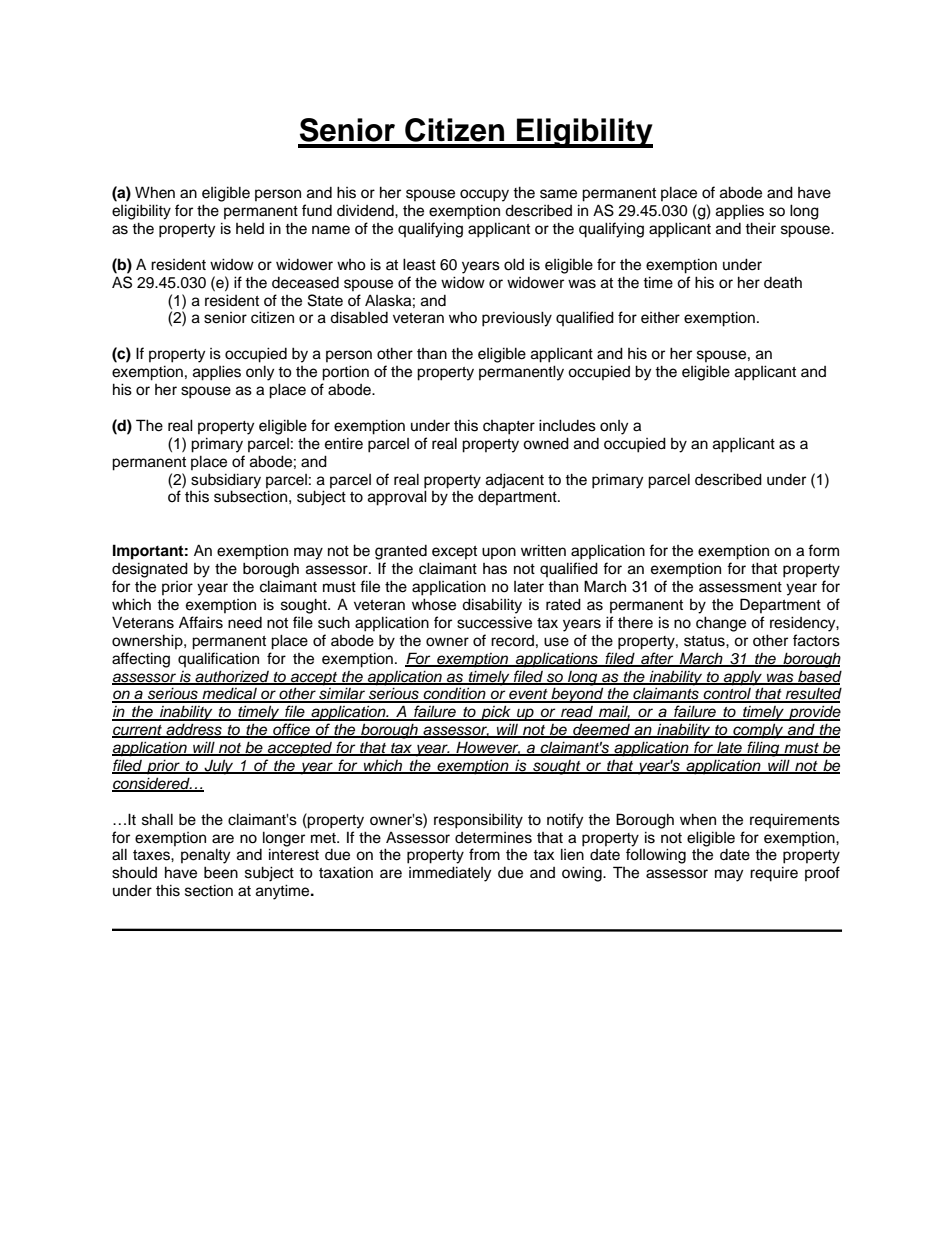 The height and width of the screenshot is (1233, 952). Describe the element at coordinates (226, 481) in the screenshot. I see `subsidiary` at that location.
